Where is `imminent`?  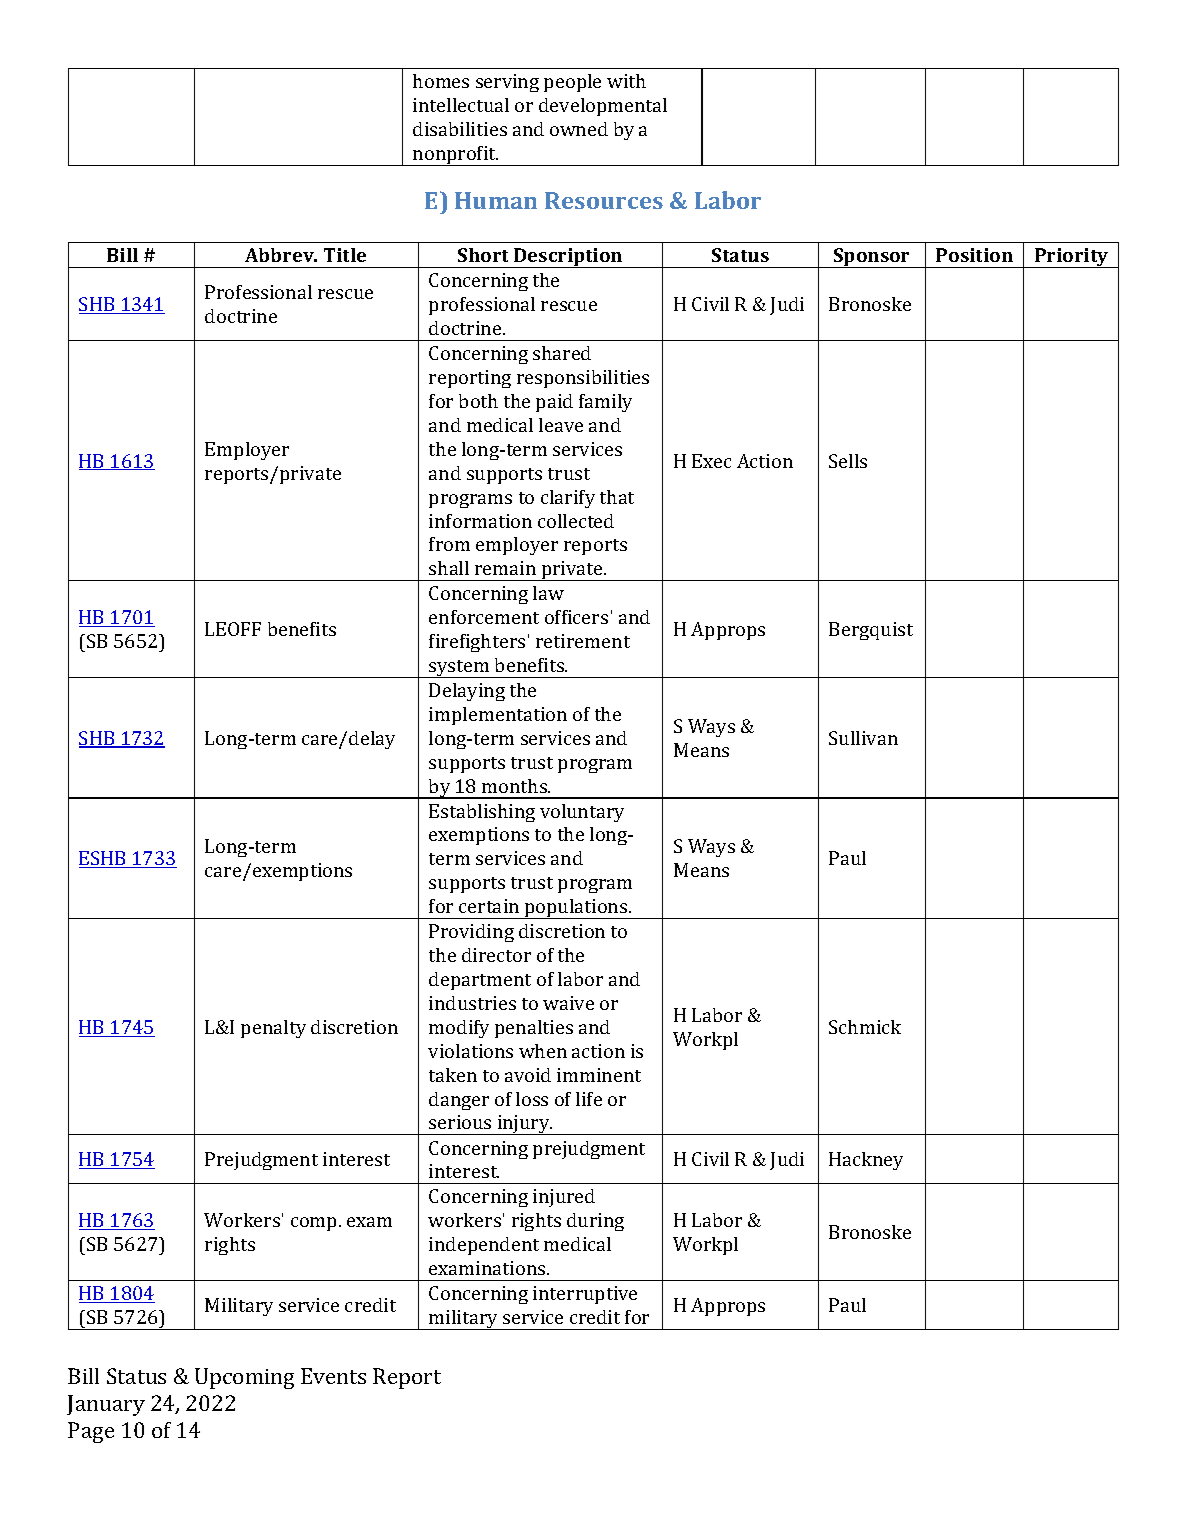 imminent is located at coordinates (599, 1075).
